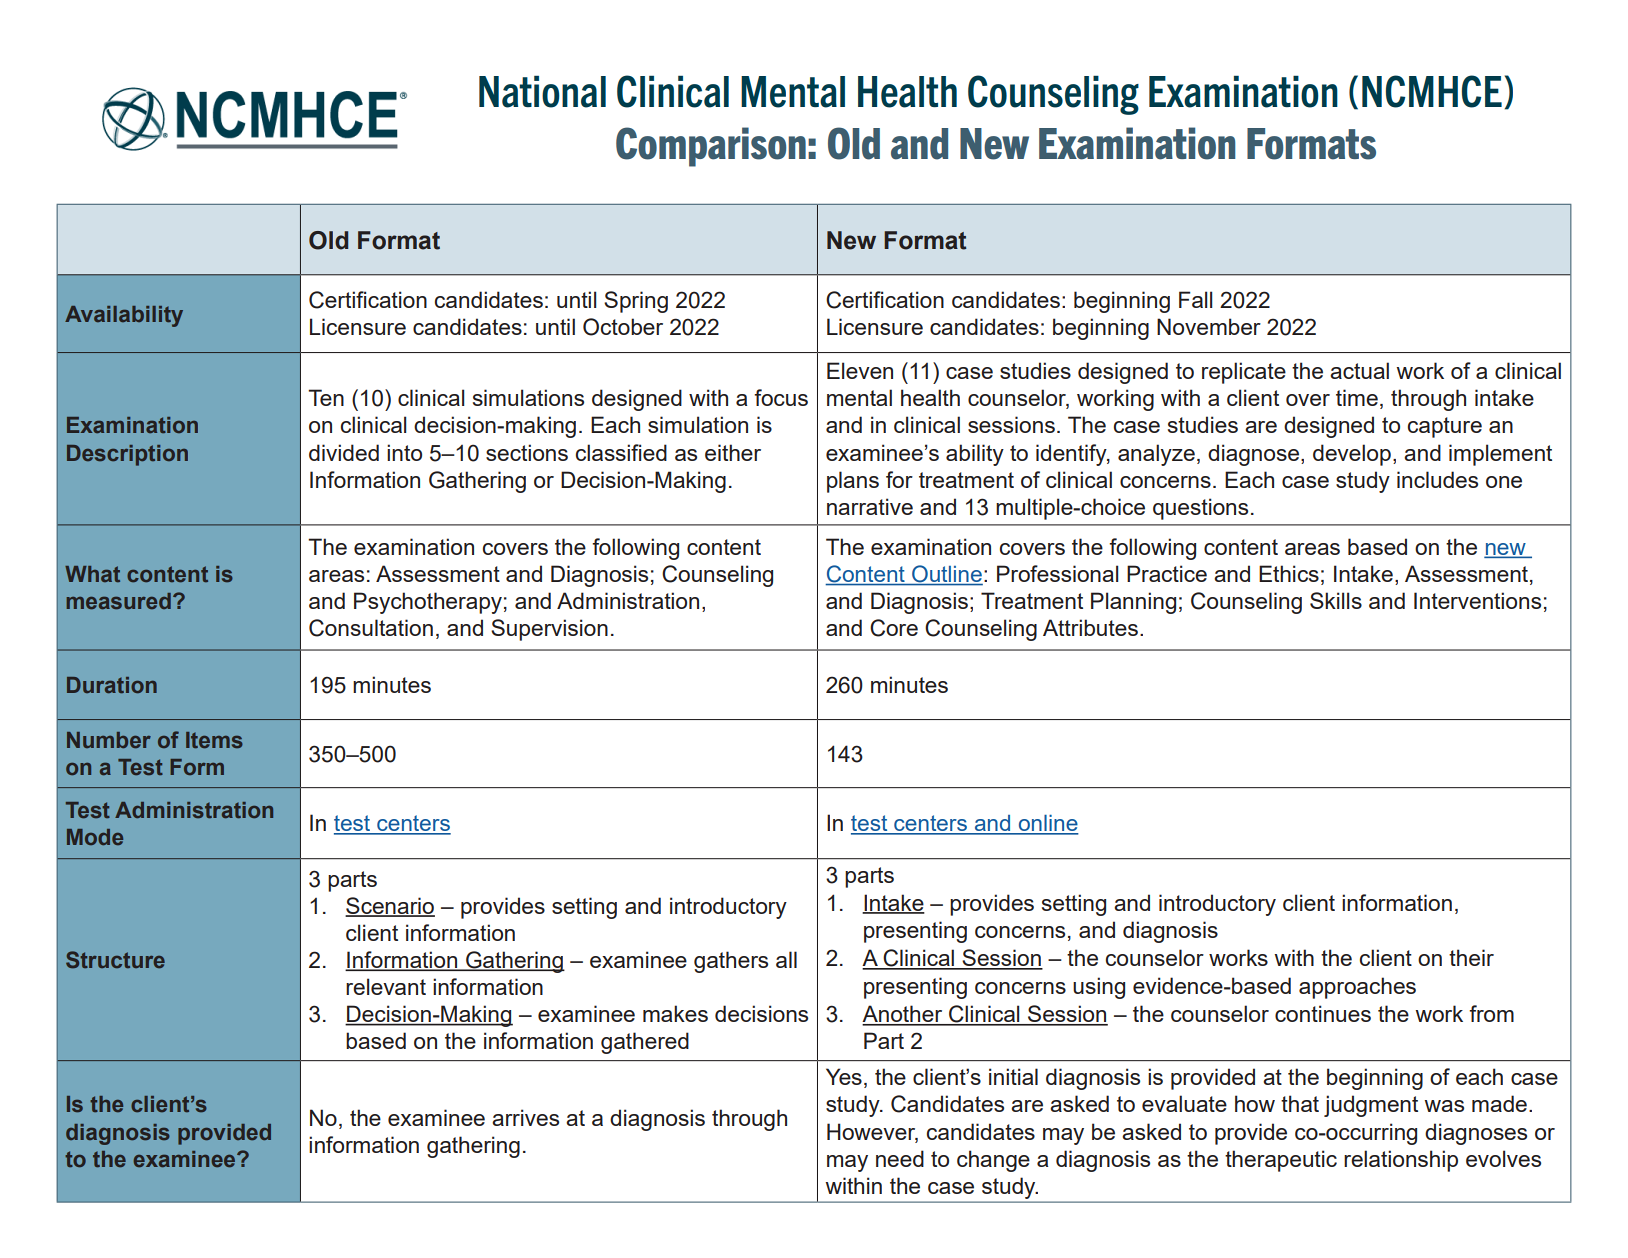  What do you see at coordinates (542, 91) in the image?
I see `National` at bounding box center [542, 91].
